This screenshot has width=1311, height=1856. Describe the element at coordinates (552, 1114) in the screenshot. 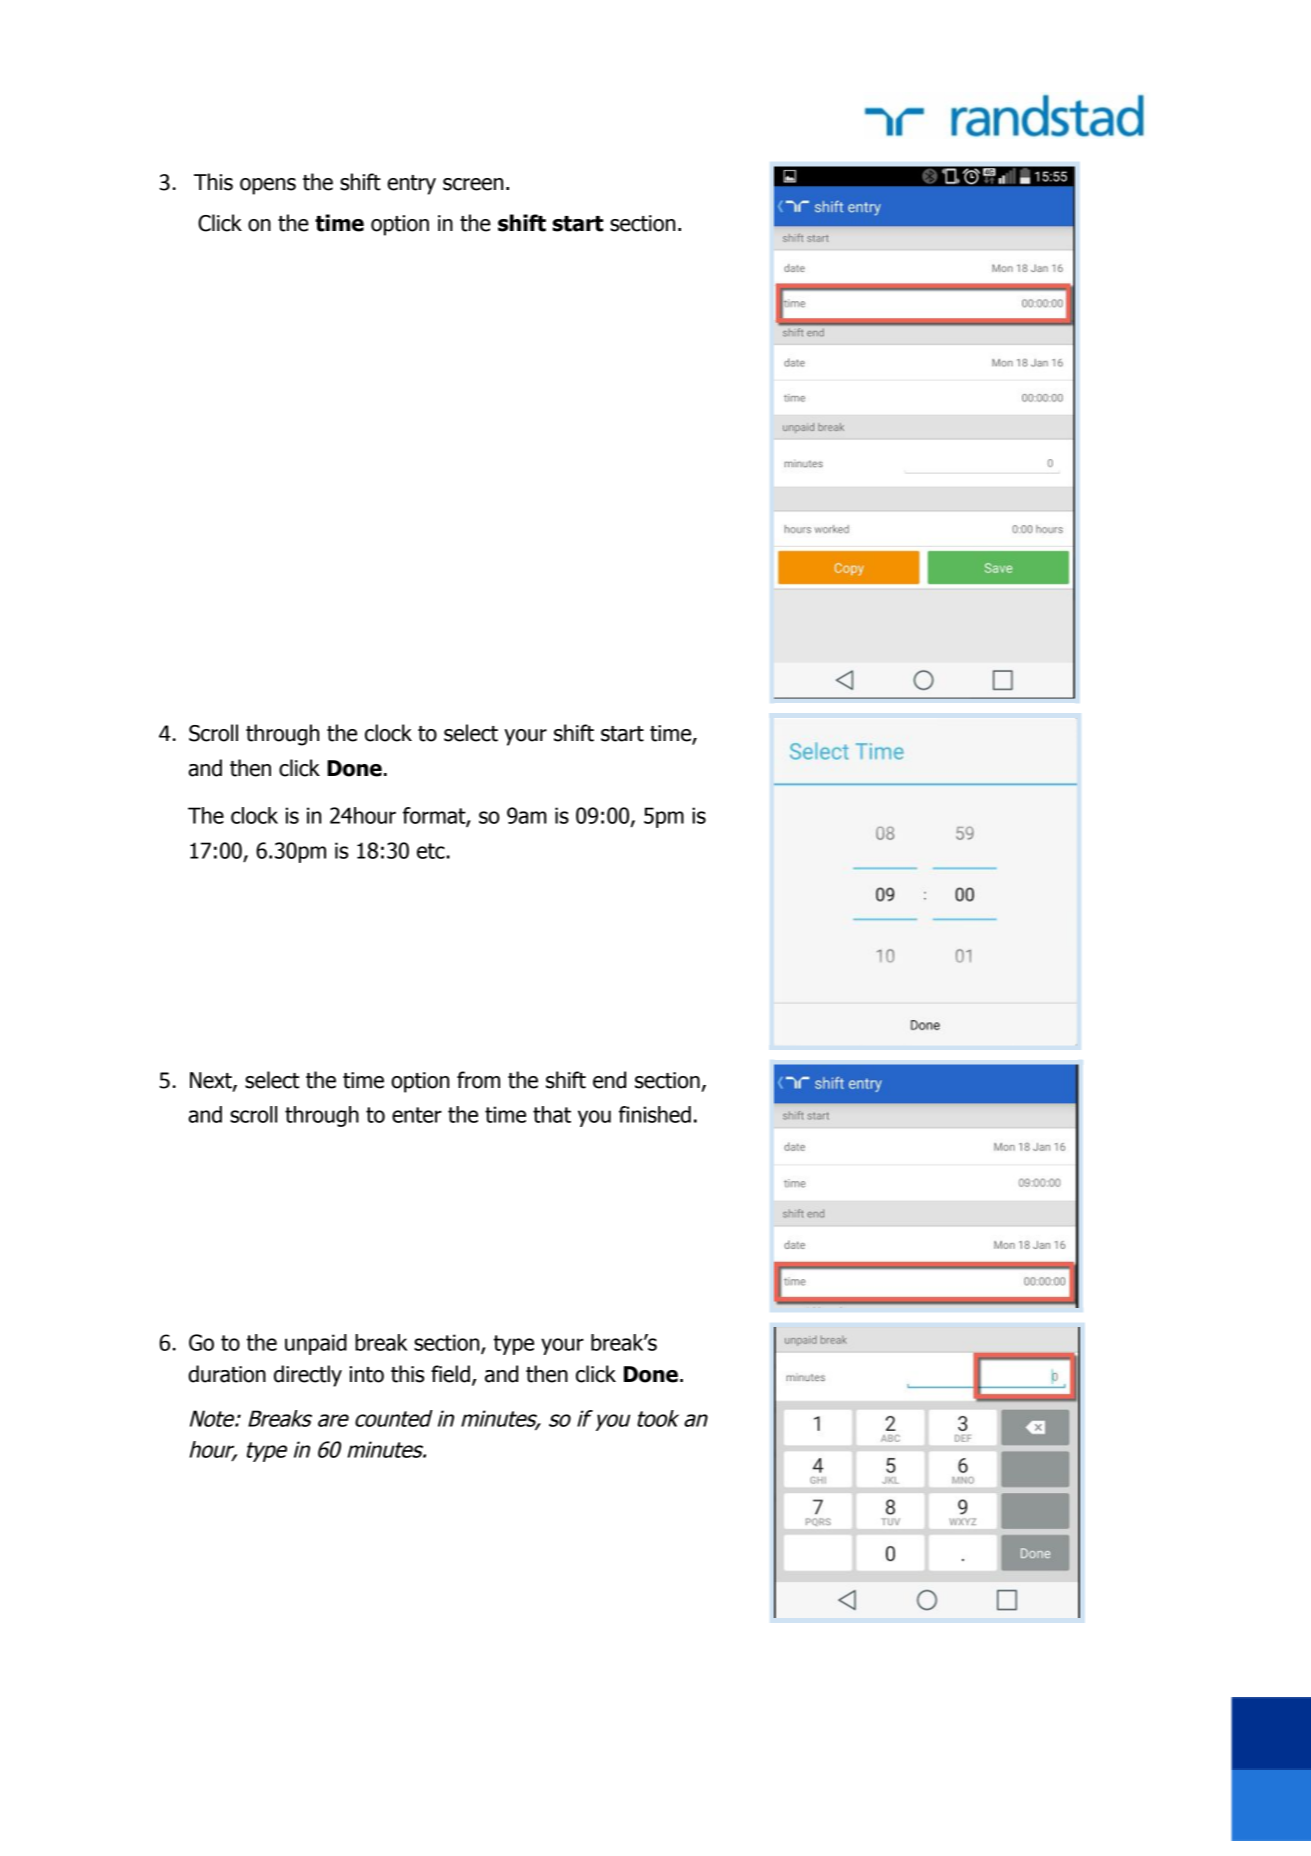

I see `that` at that location.
